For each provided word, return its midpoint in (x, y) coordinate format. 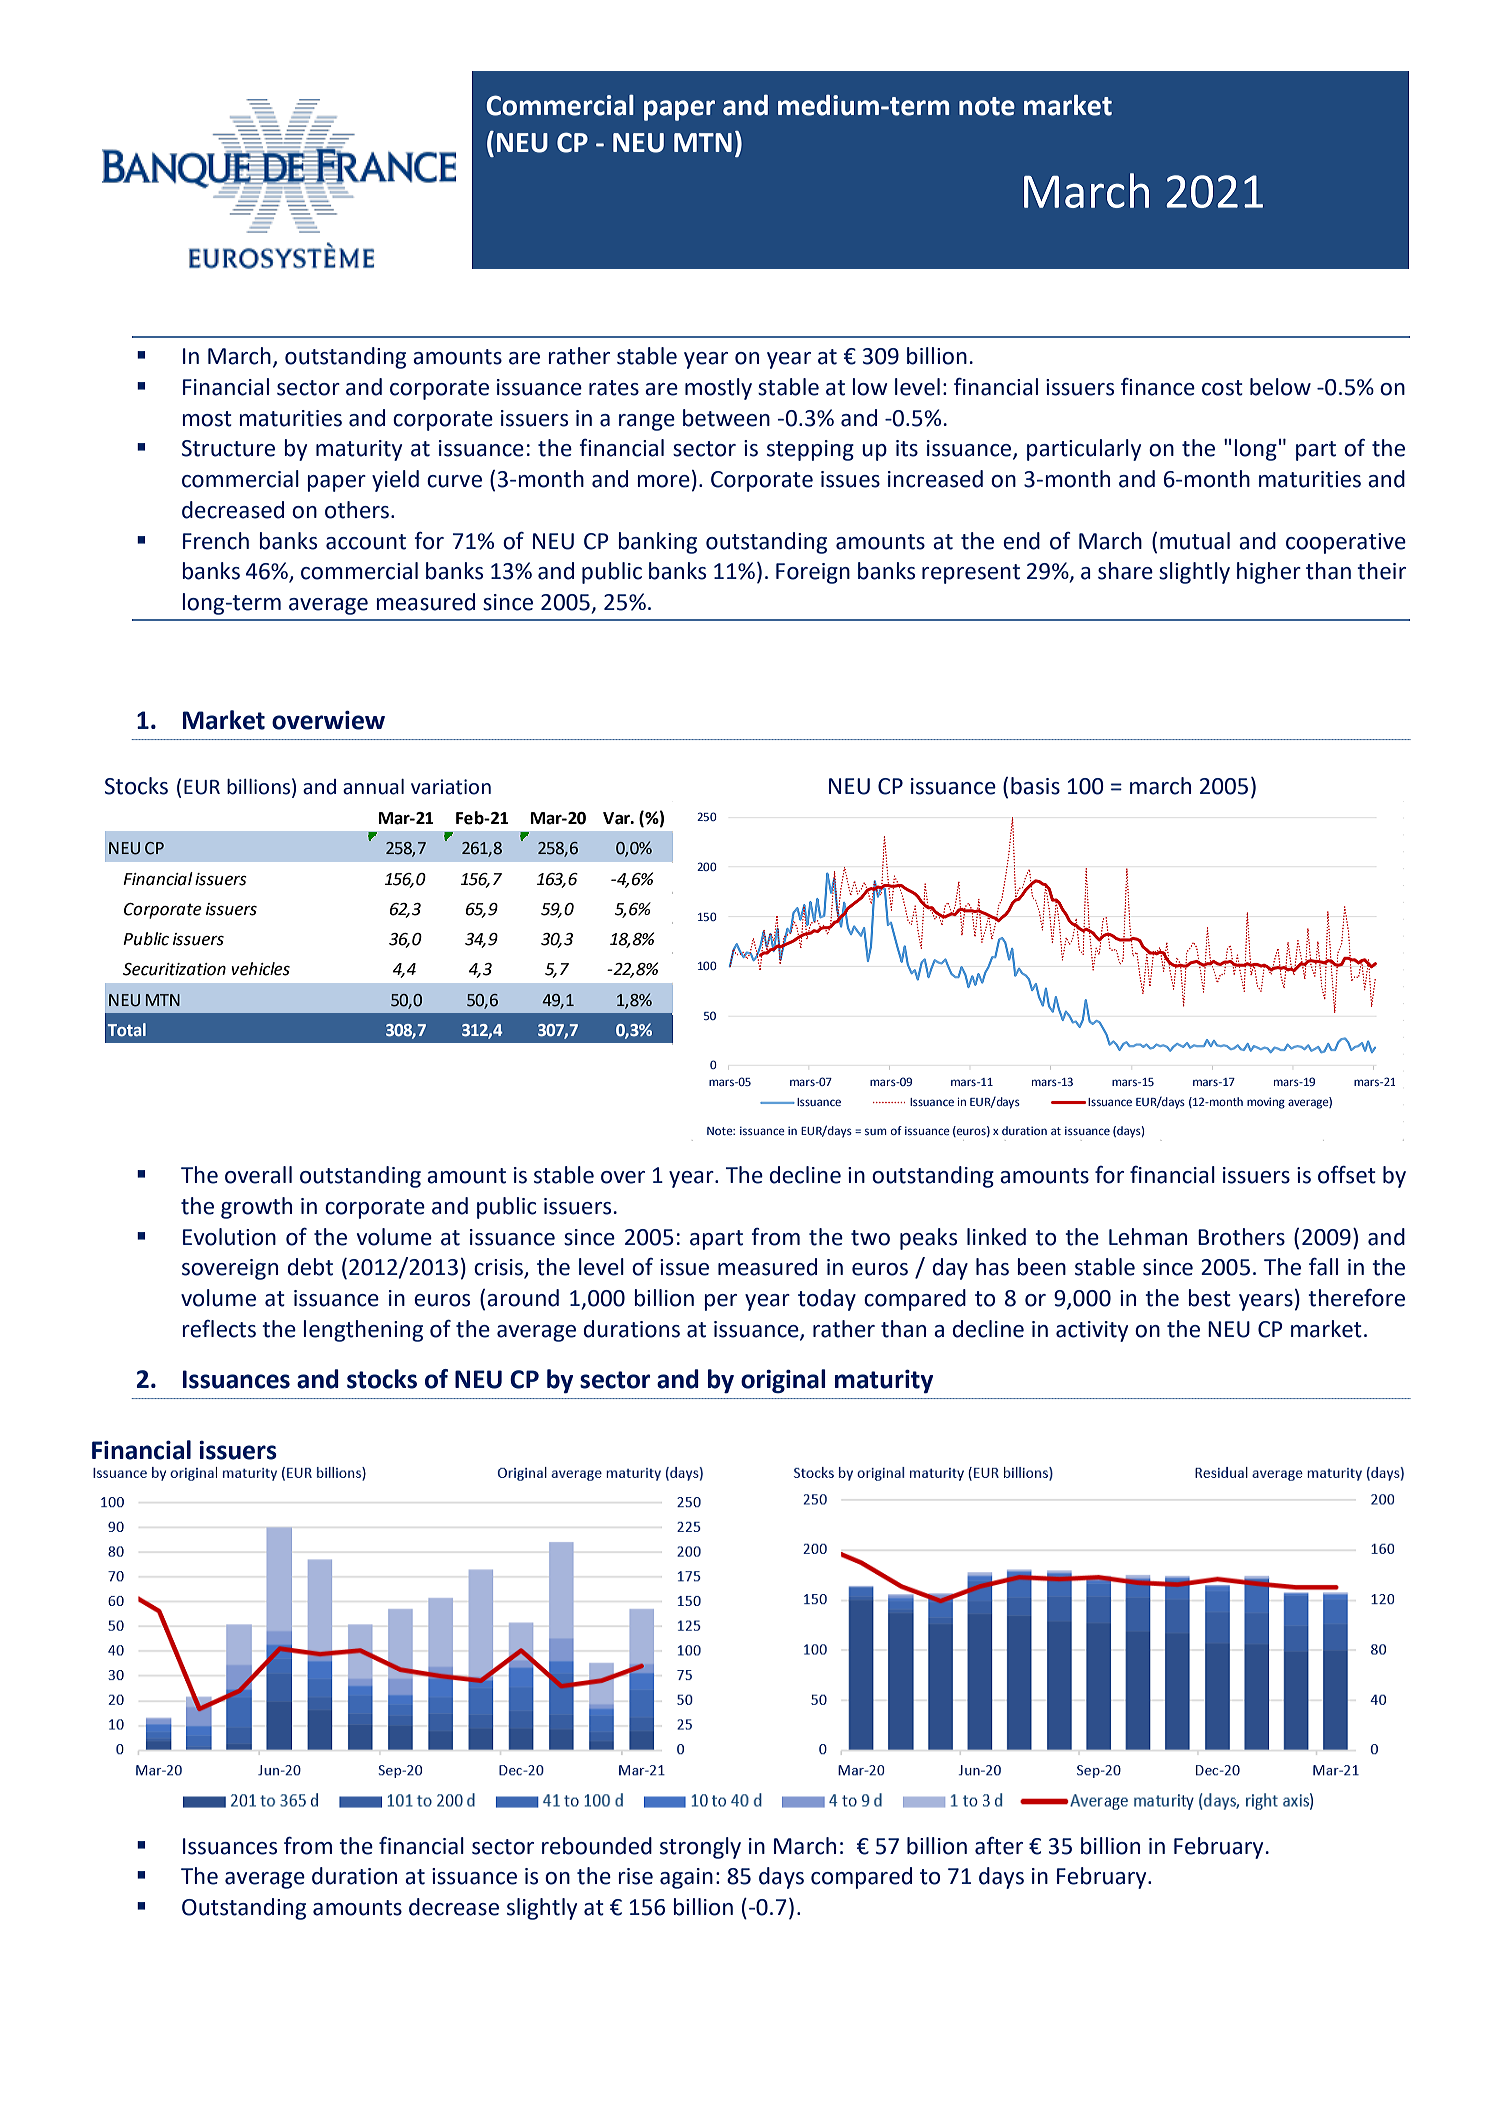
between (726, 418)
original (783, 1381)
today (827, 1300)
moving (1266, 1103)
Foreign (813, 573)
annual (373, 787)
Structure (228, 448)
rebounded (597, 1846)
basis (1035, 786)
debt (310, 1267)
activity (1092, 1331)
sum (876, 1131)
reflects (219, 1329)
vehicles (260, 969)
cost (1222, 388)
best (1209, 1298)
